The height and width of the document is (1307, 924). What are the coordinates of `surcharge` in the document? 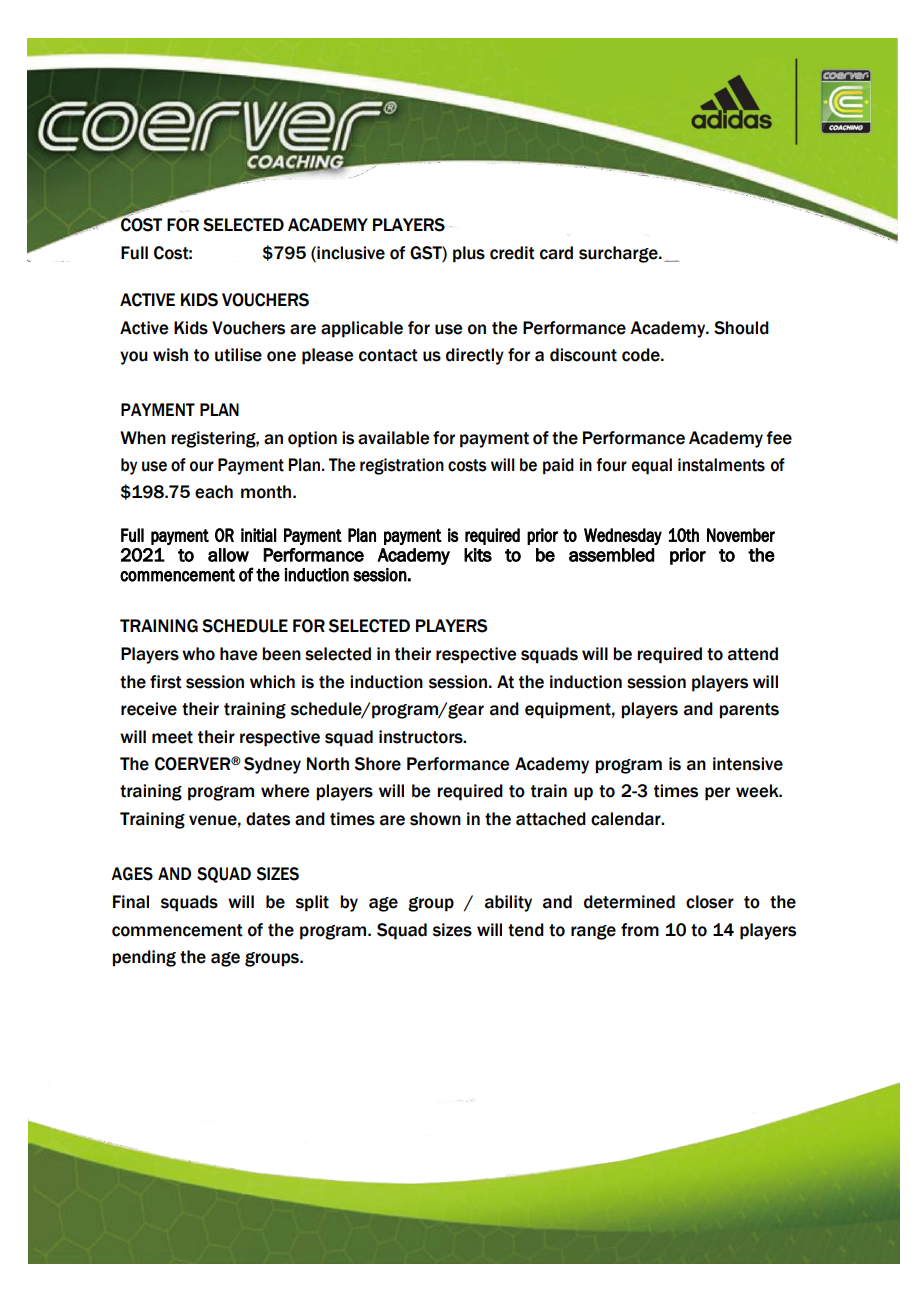 It's located at (619, 254).
